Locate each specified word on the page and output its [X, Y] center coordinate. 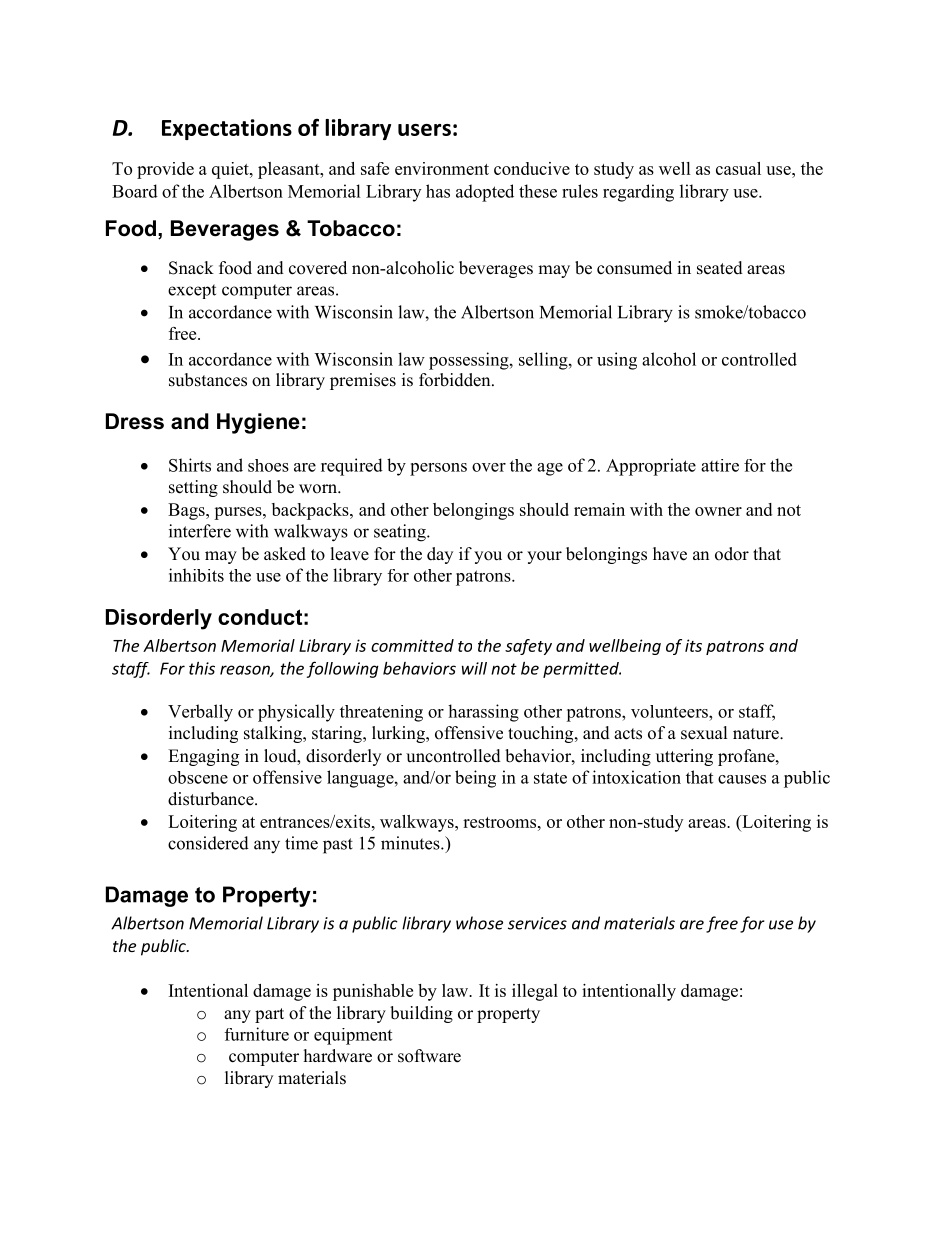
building [421, 1014]
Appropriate [651, 467]
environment [442, 168]
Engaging [203, 757]
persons [438, 469]
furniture [257, 1034]
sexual [704, 733]
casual [738, 168]
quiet [231, 170]
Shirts [190, 465]
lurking [399, 734]
